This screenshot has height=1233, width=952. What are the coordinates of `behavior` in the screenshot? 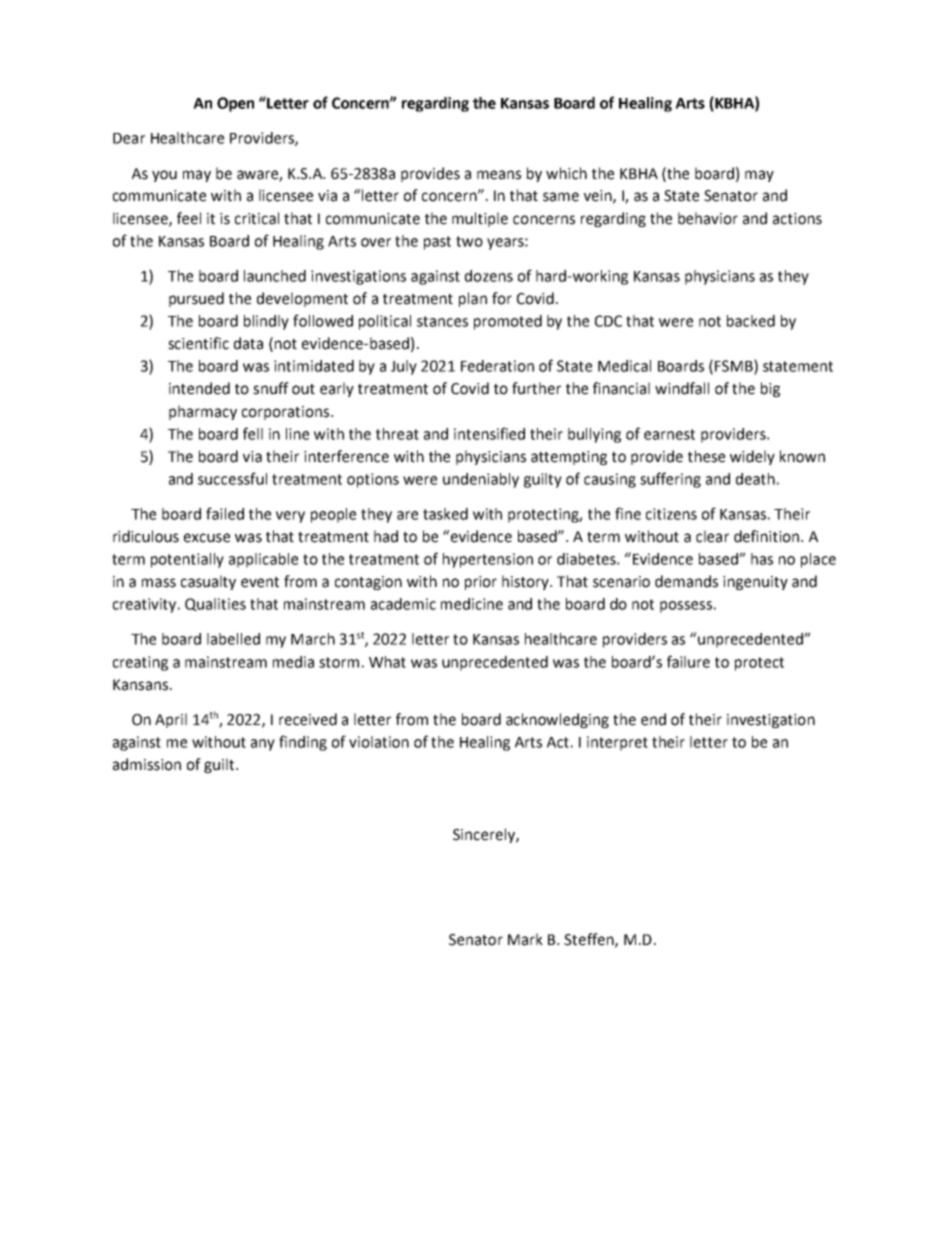 It's located at (708, 218).
